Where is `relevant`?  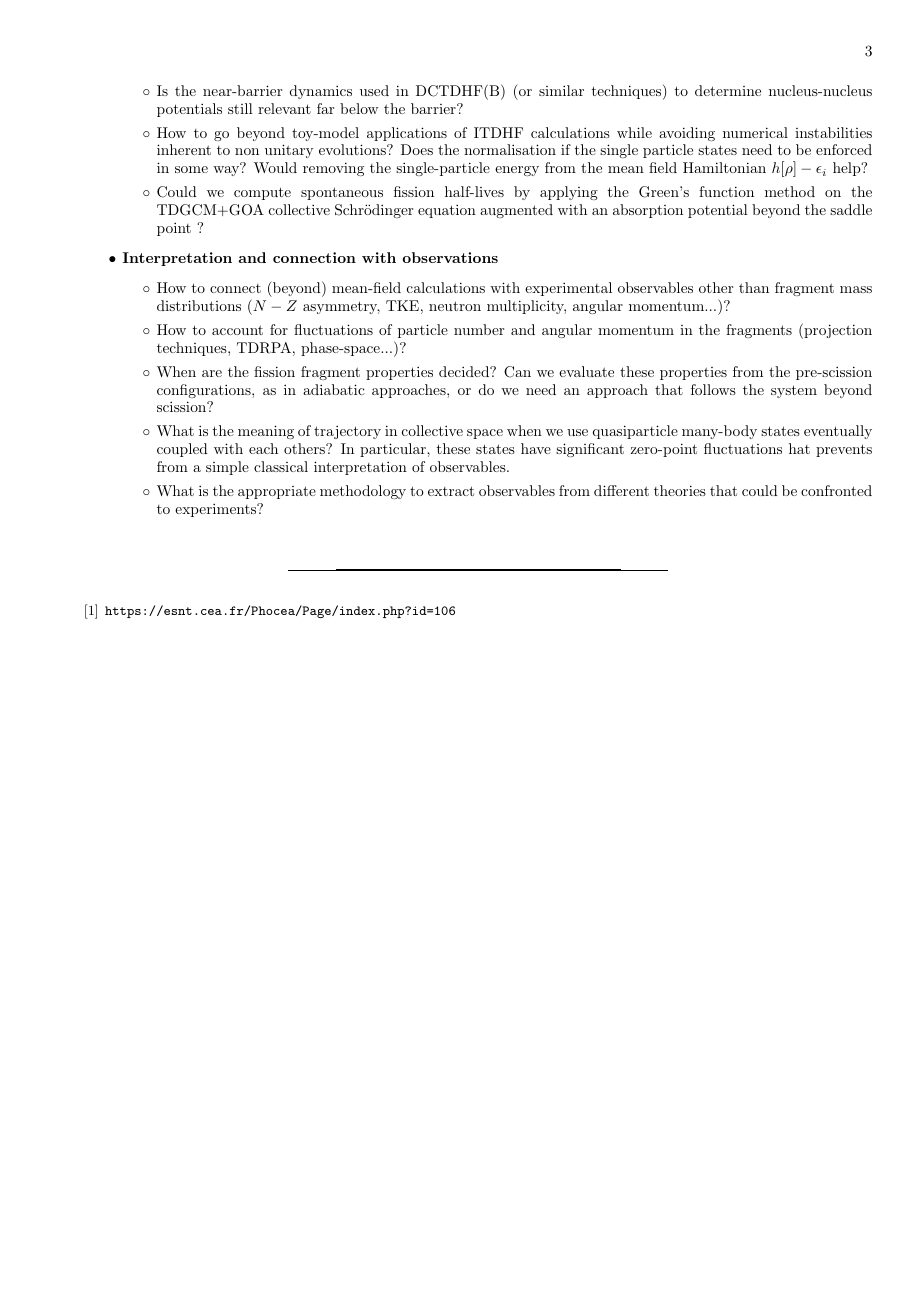 relevant is located at coordinates (284, 108).
